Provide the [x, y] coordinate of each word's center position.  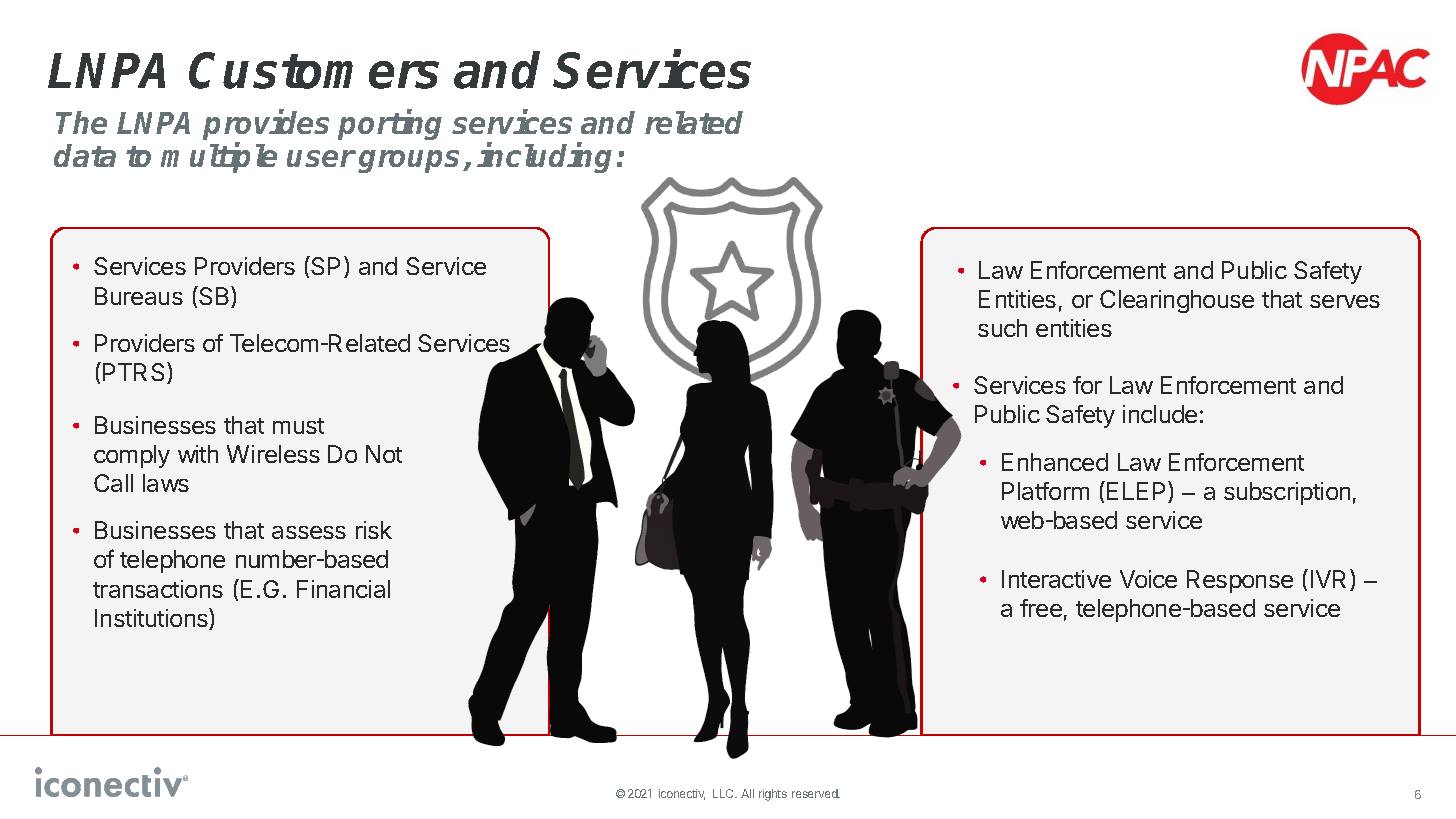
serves [1345, 301]
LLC [725, 793]
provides [266, 126]
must [298, 426]
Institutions [152, 619]
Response [1240, 581]
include [1160, 414]
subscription [1287, 493]
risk [374, 530]
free [1041, 608]
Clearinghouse [1177, 301]
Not [384, 454]
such [1002, 328]
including [544, 158]
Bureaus [139, 296]
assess [309, 532]
